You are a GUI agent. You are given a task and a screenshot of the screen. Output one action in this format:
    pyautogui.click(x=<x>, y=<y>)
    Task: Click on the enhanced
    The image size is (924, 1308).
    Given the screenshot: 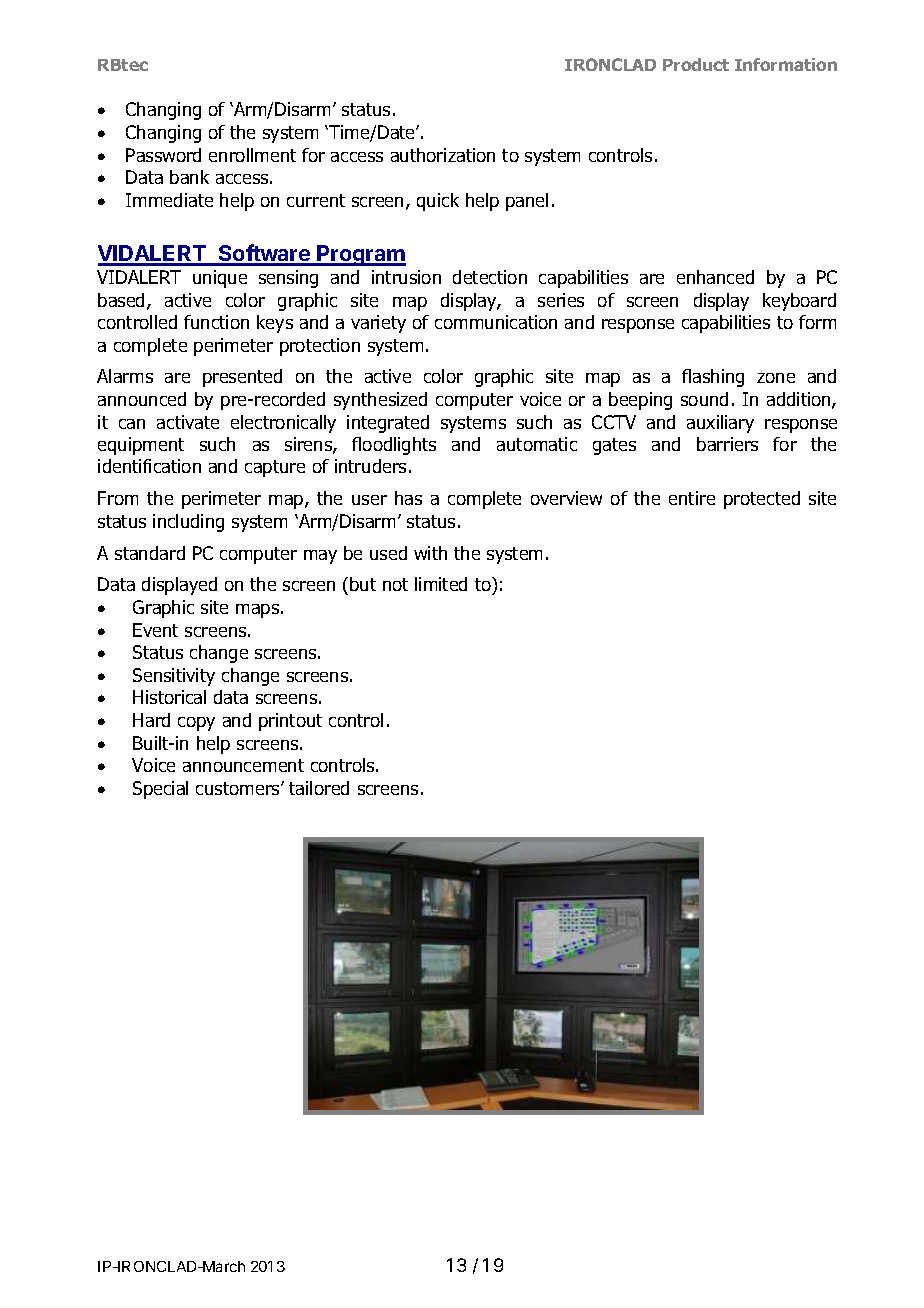 What is the action you would take?
    pyautogui.click(x=715, y=277)
